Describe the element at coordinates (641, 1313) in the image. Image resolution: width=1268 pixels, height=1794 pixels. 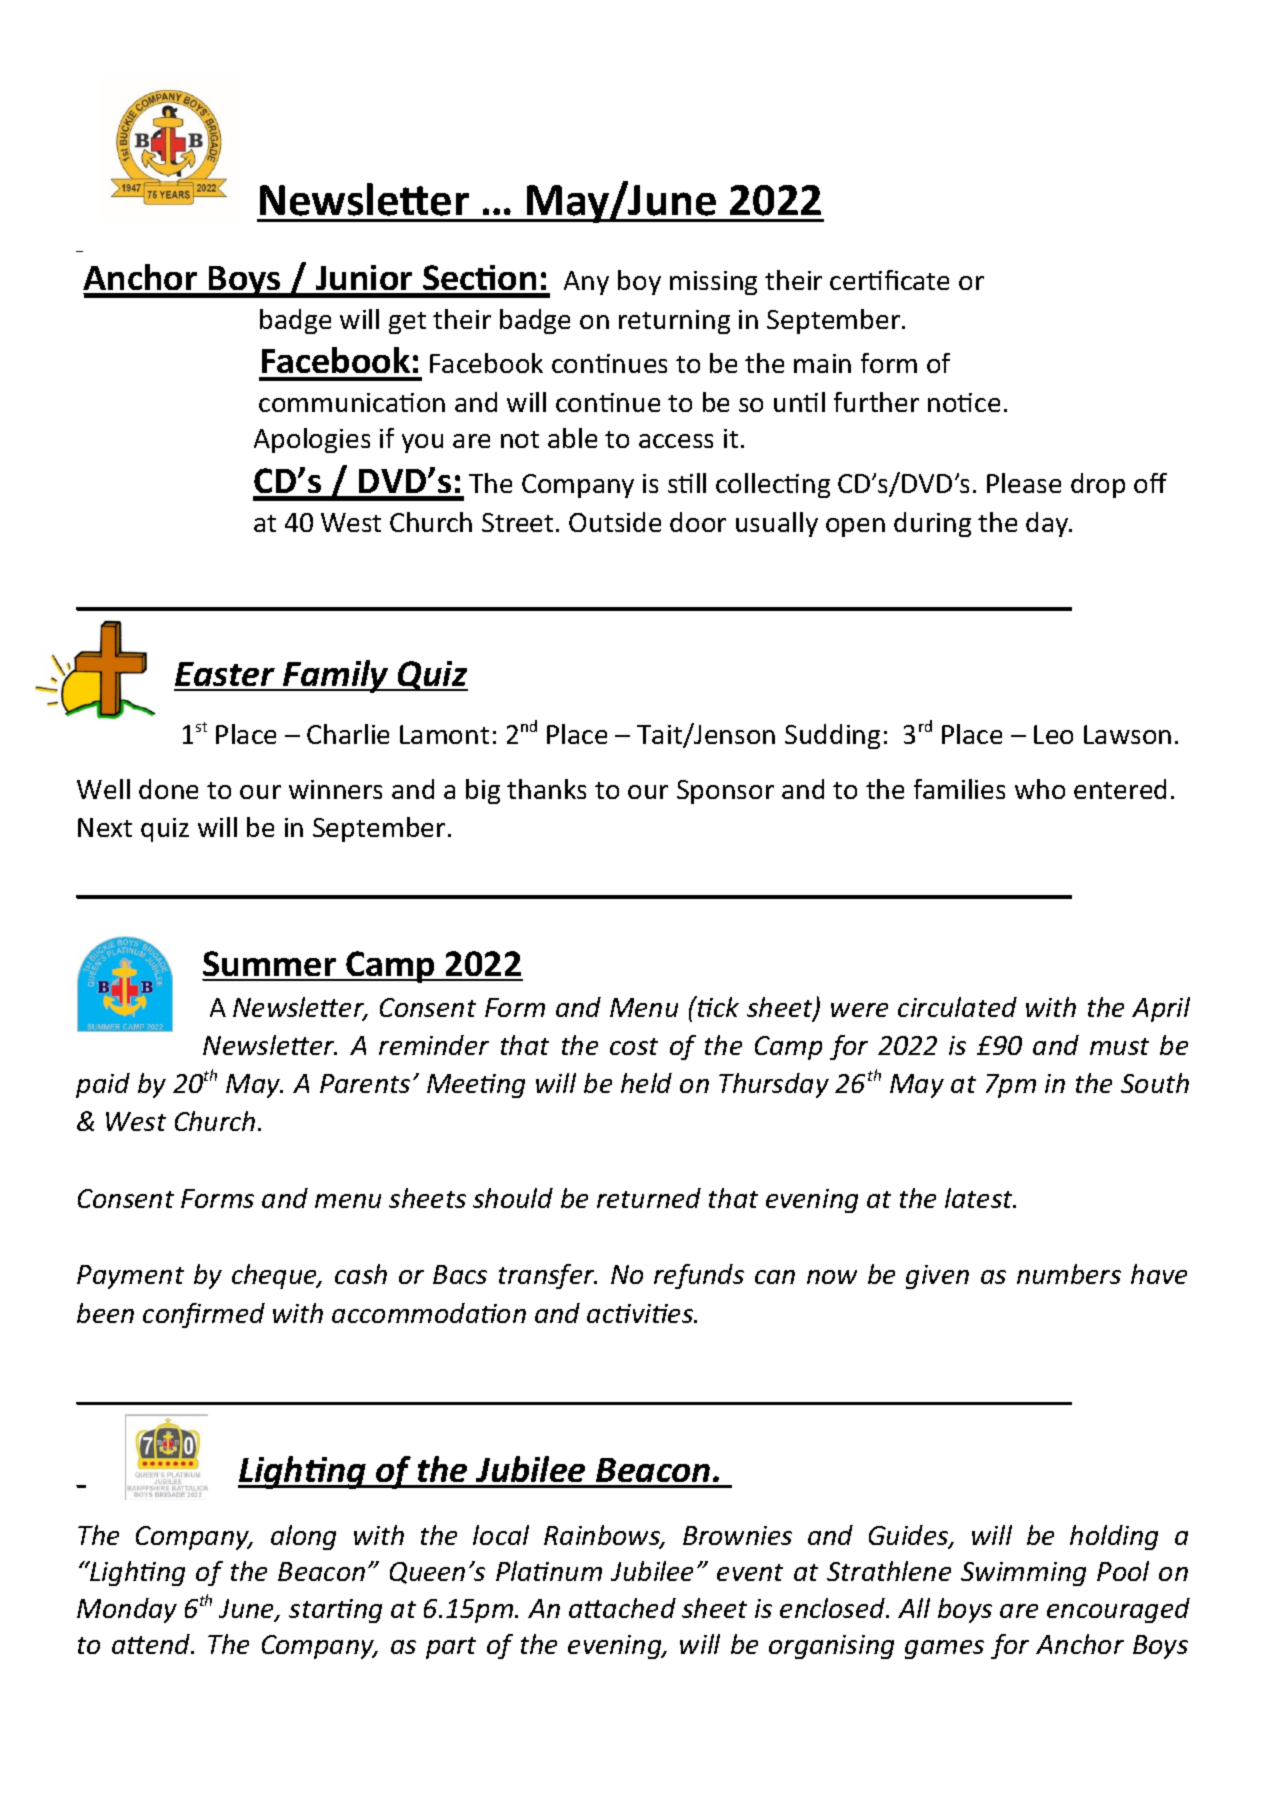
I see `activities` at that location.
